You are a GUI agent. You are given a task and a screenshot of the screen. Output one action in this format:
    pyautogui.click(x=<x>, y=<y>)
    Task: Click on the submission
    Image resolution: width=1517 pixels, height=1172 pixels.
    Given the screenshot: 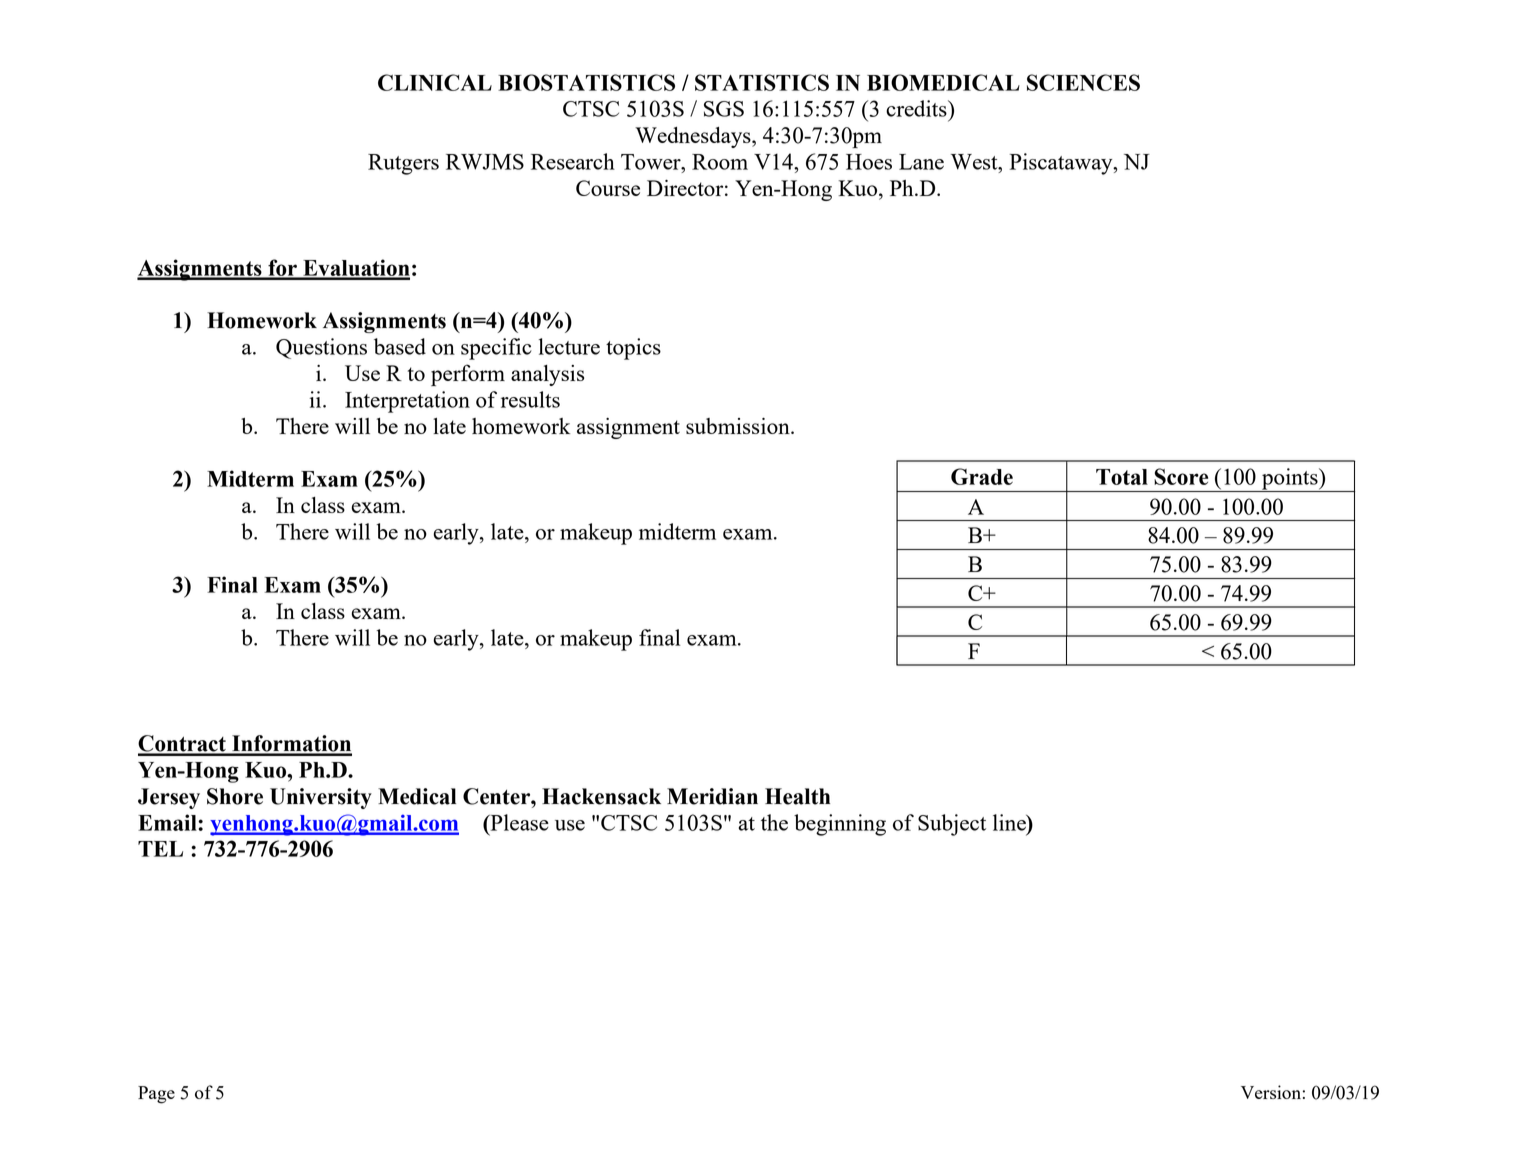 What is the action you would take?
    pyautogui.click(x=739, y=426)
